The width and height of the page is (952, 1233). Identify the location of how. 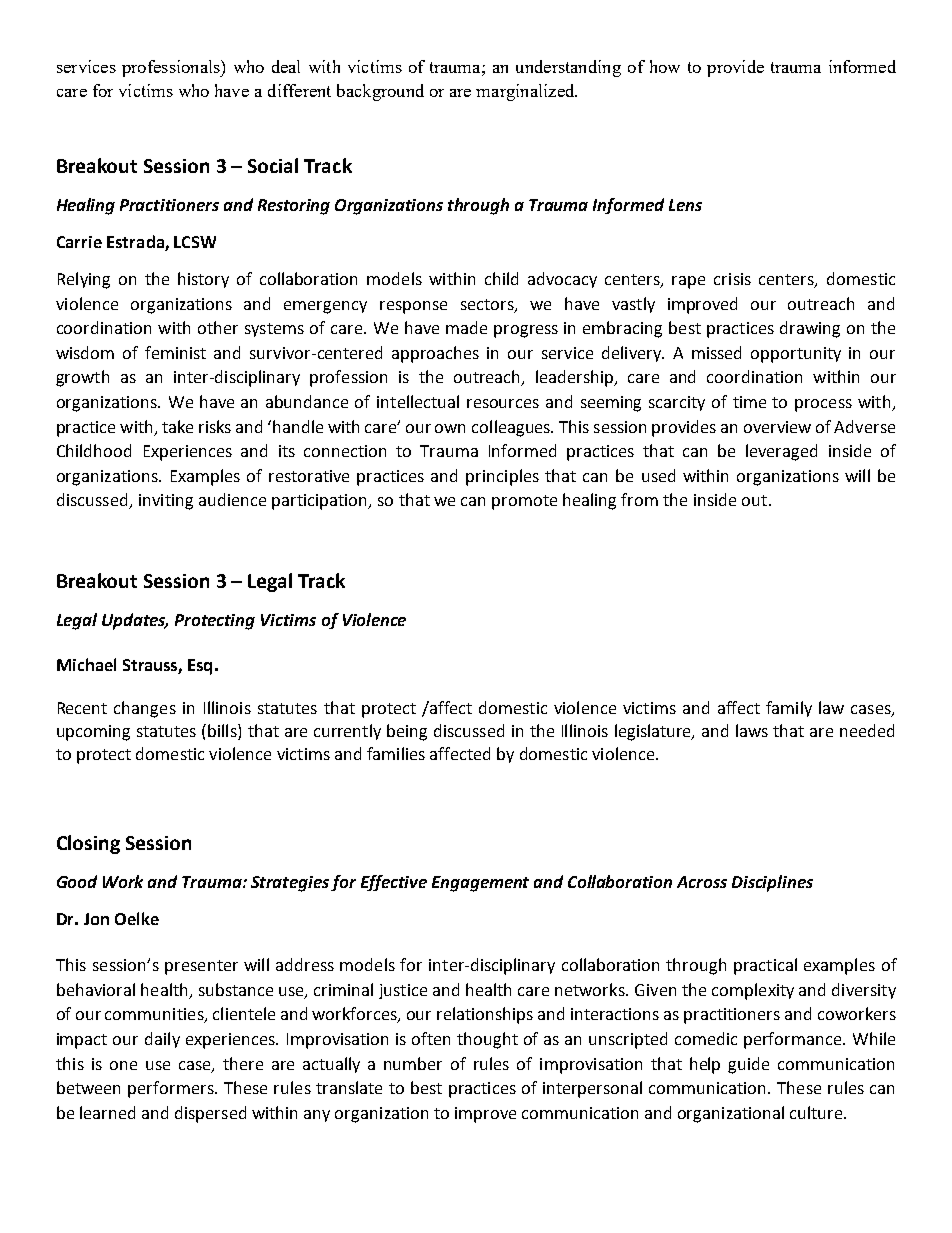
(665, 66).
